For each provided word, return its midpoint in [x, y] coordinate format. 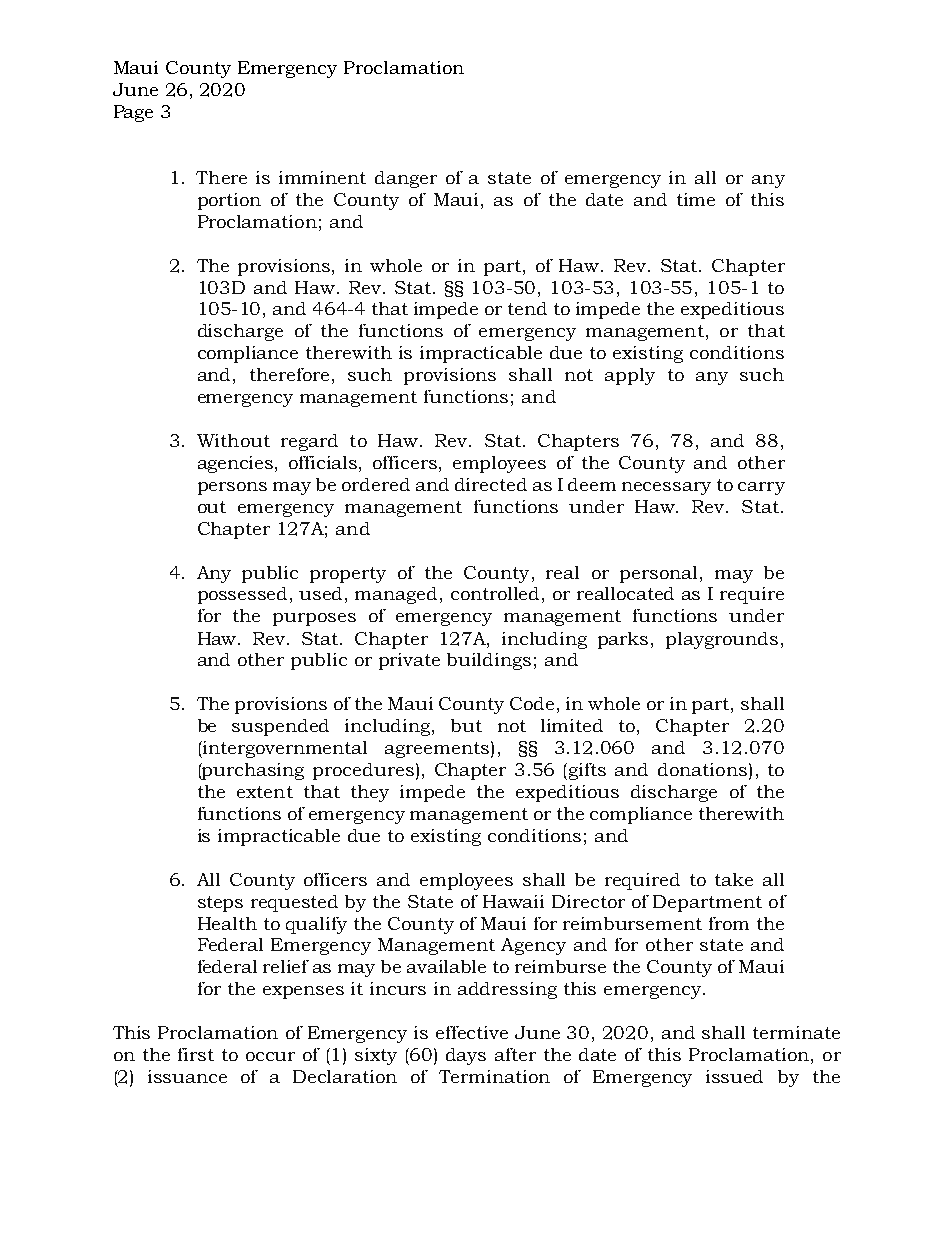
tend [527, 308]
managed [396, 595]
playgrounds [722, 640]
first [196, 1054]
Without [233, 440]
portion [229, 201]
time [696, 199]
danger [406, 179]
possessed [244, 595]
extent [265, 792]
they [370, 793]
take [734, 879]
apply [630, 376]
